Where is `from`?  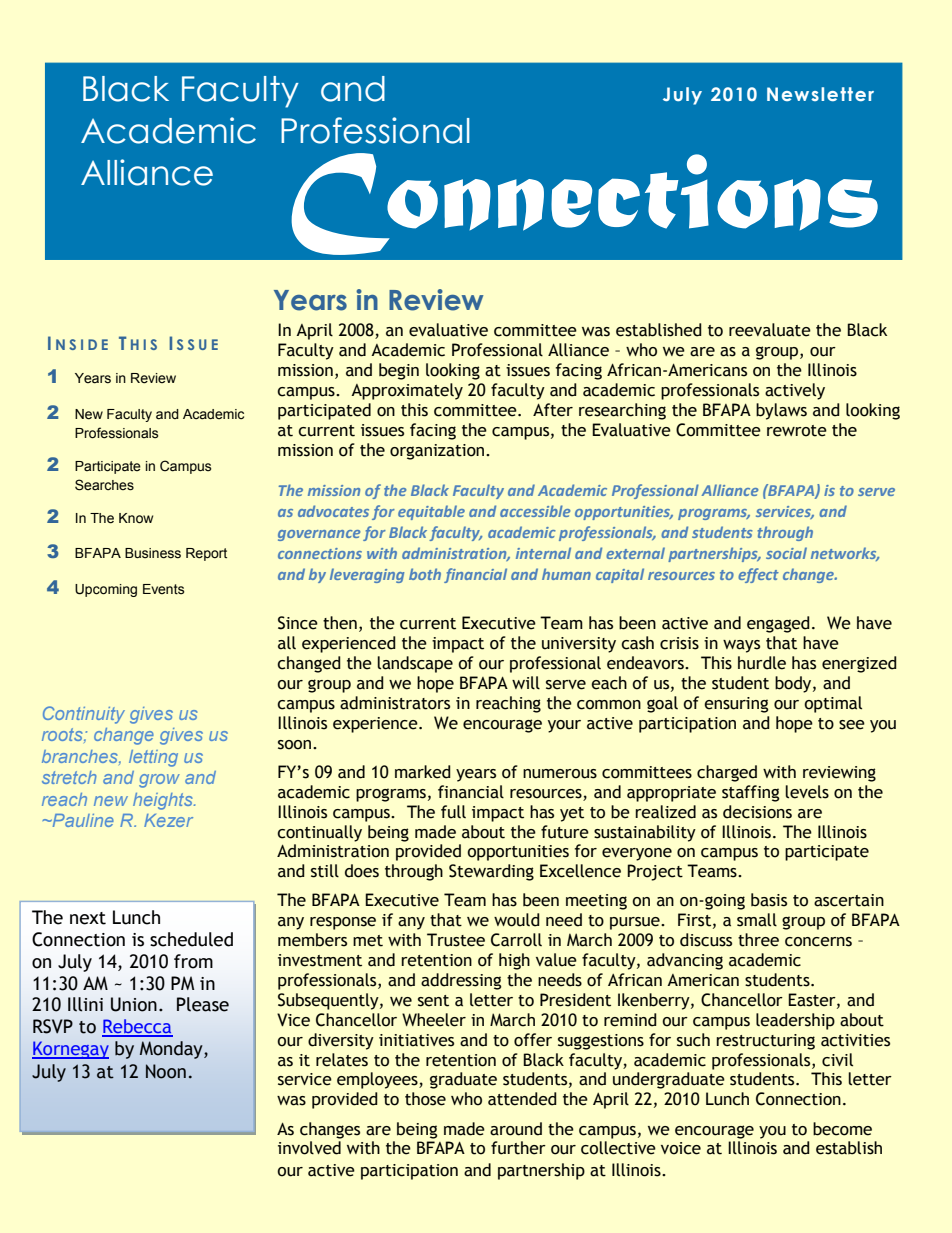
from is located at coordinates (193, 961).
